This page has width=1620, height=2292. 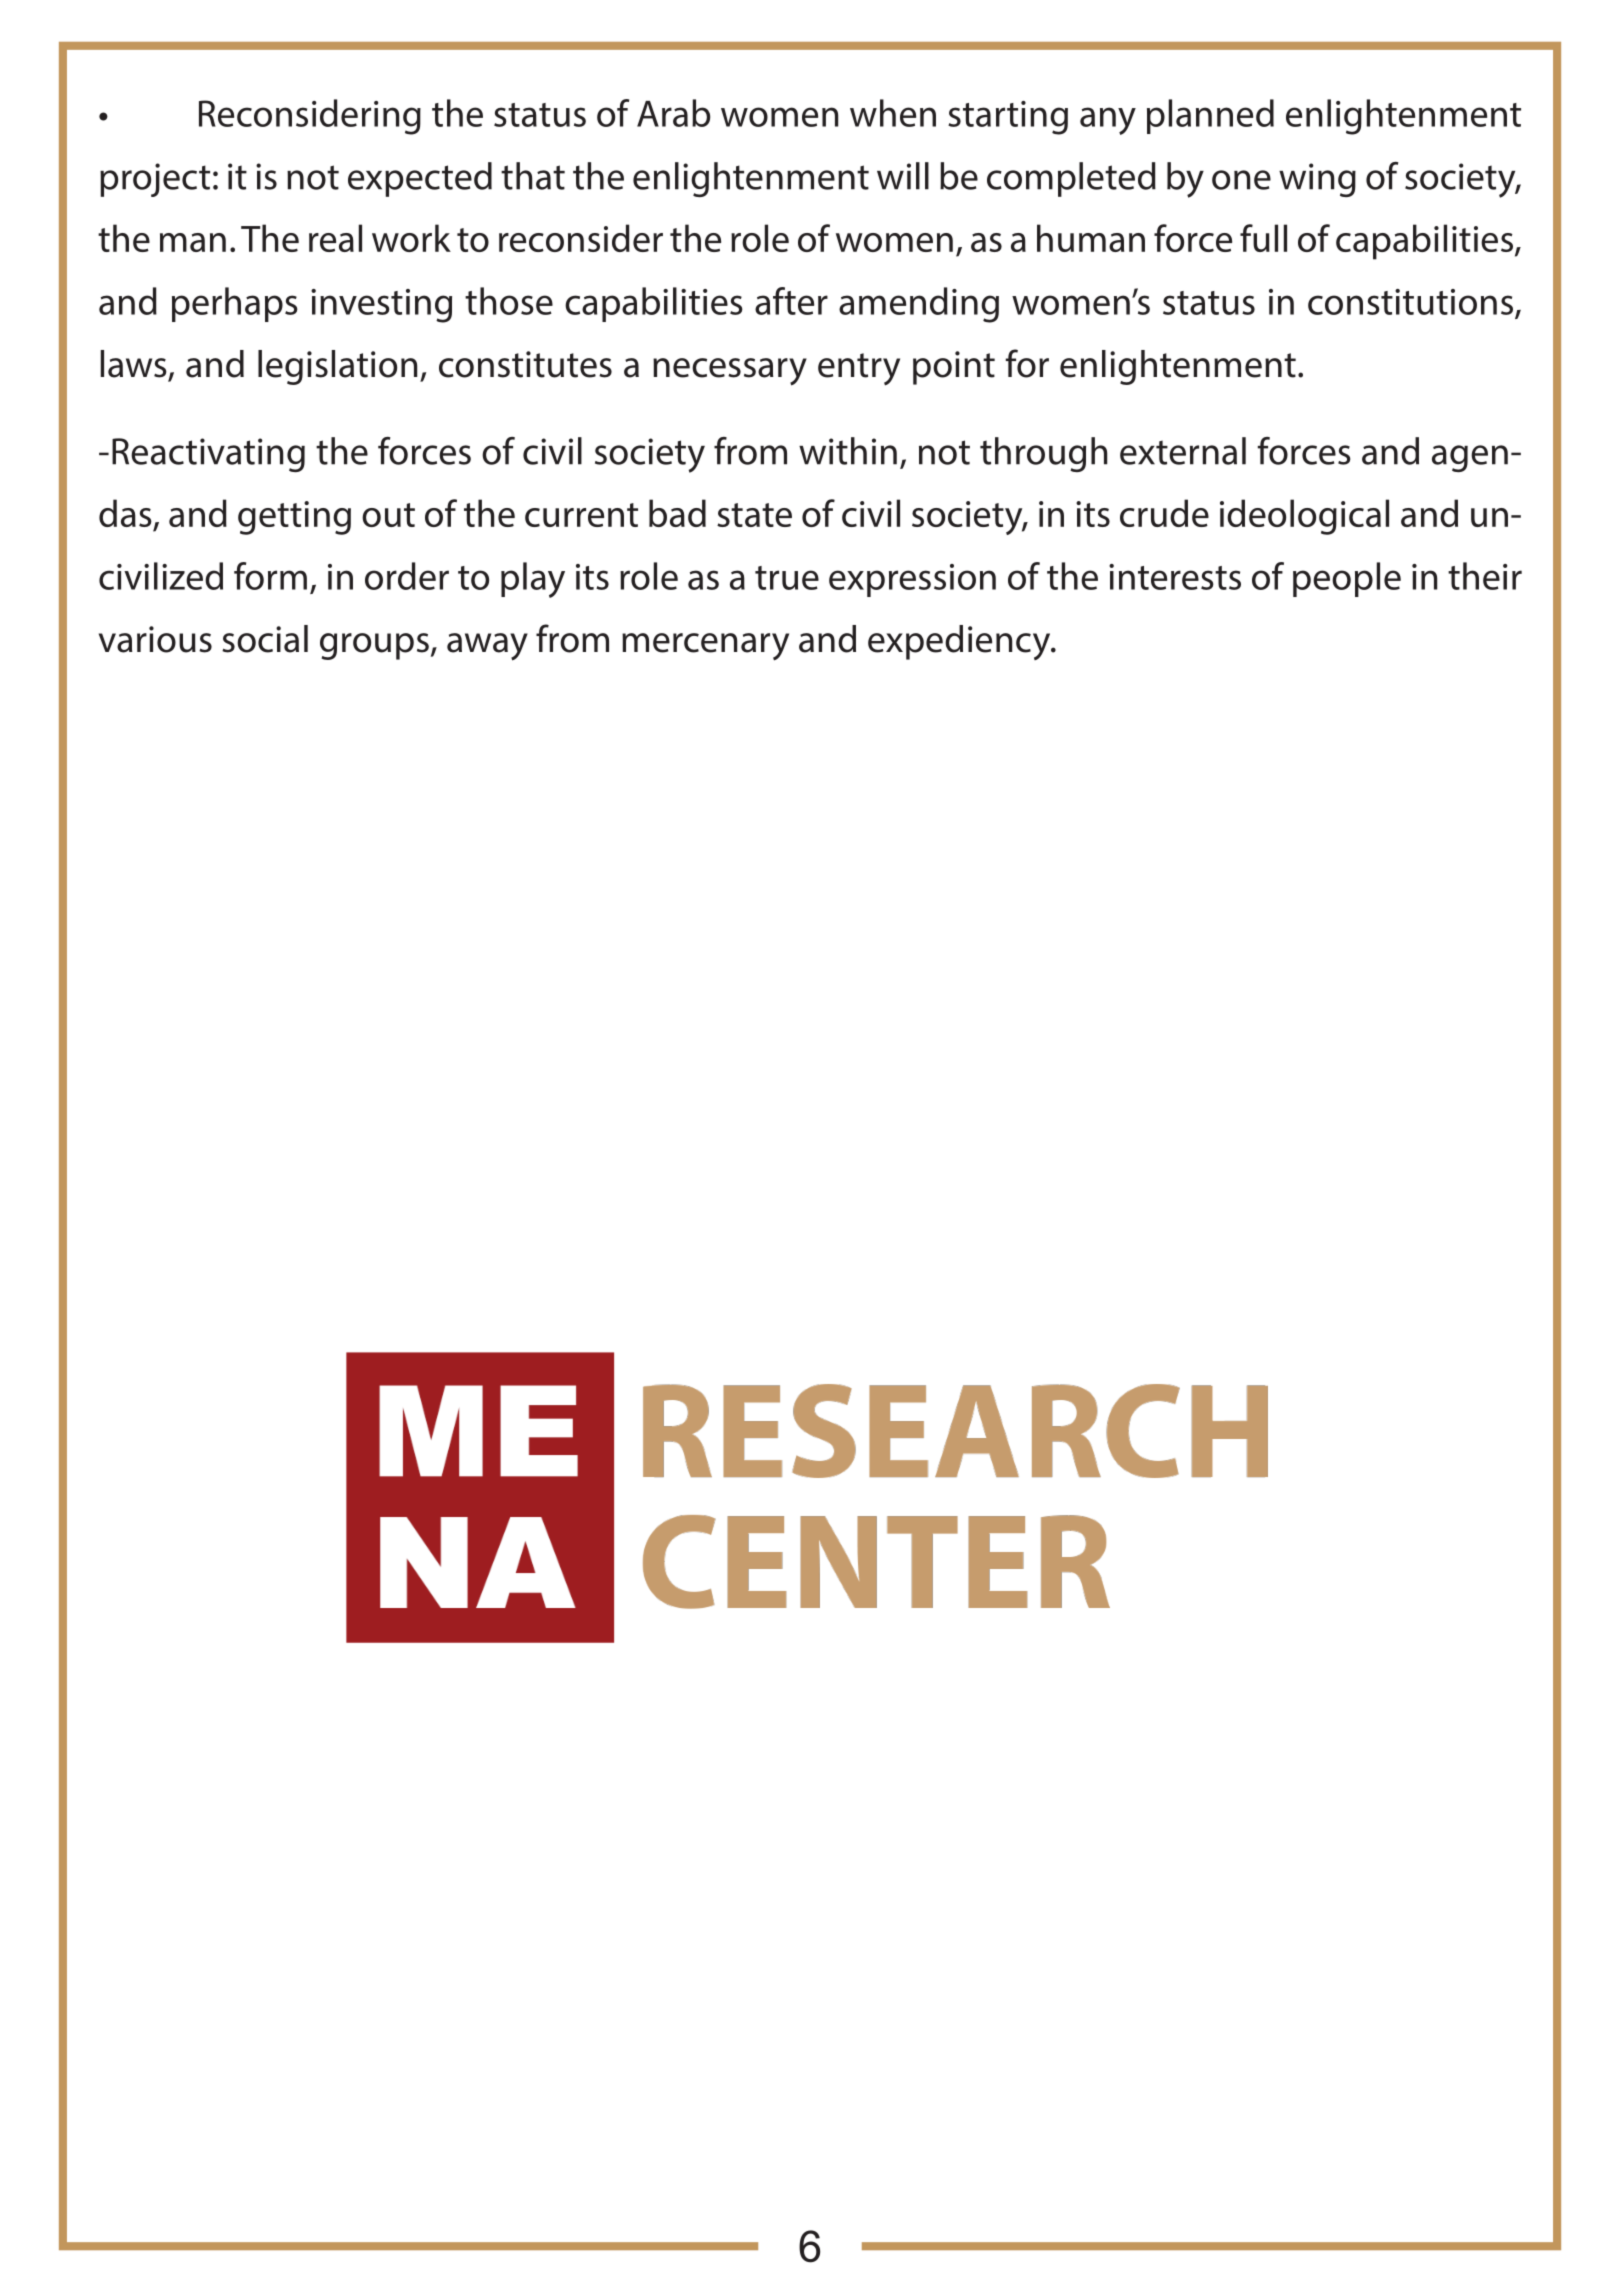 What do you see at coordinates (1412, 303) in the page?
I see `constitutions` at bounding box center [1412, 303].
